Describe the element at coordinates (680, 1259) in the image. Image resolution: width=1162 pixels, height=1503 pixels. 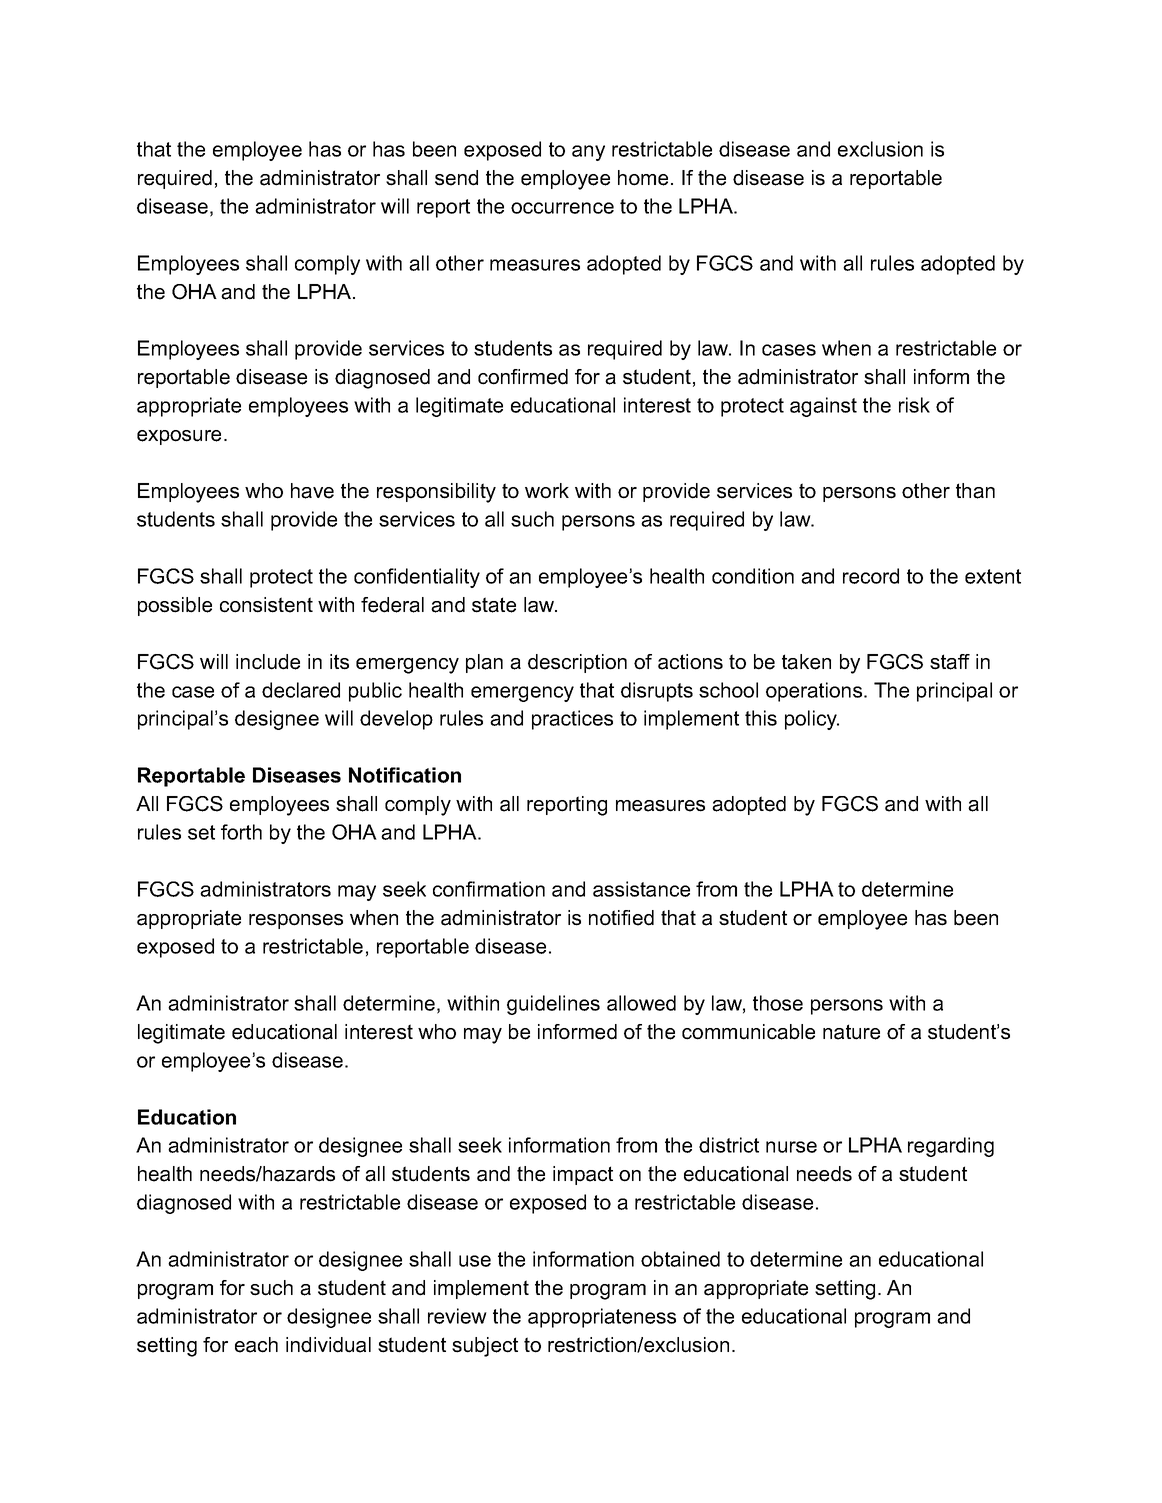
I see `obtained` at that location.
